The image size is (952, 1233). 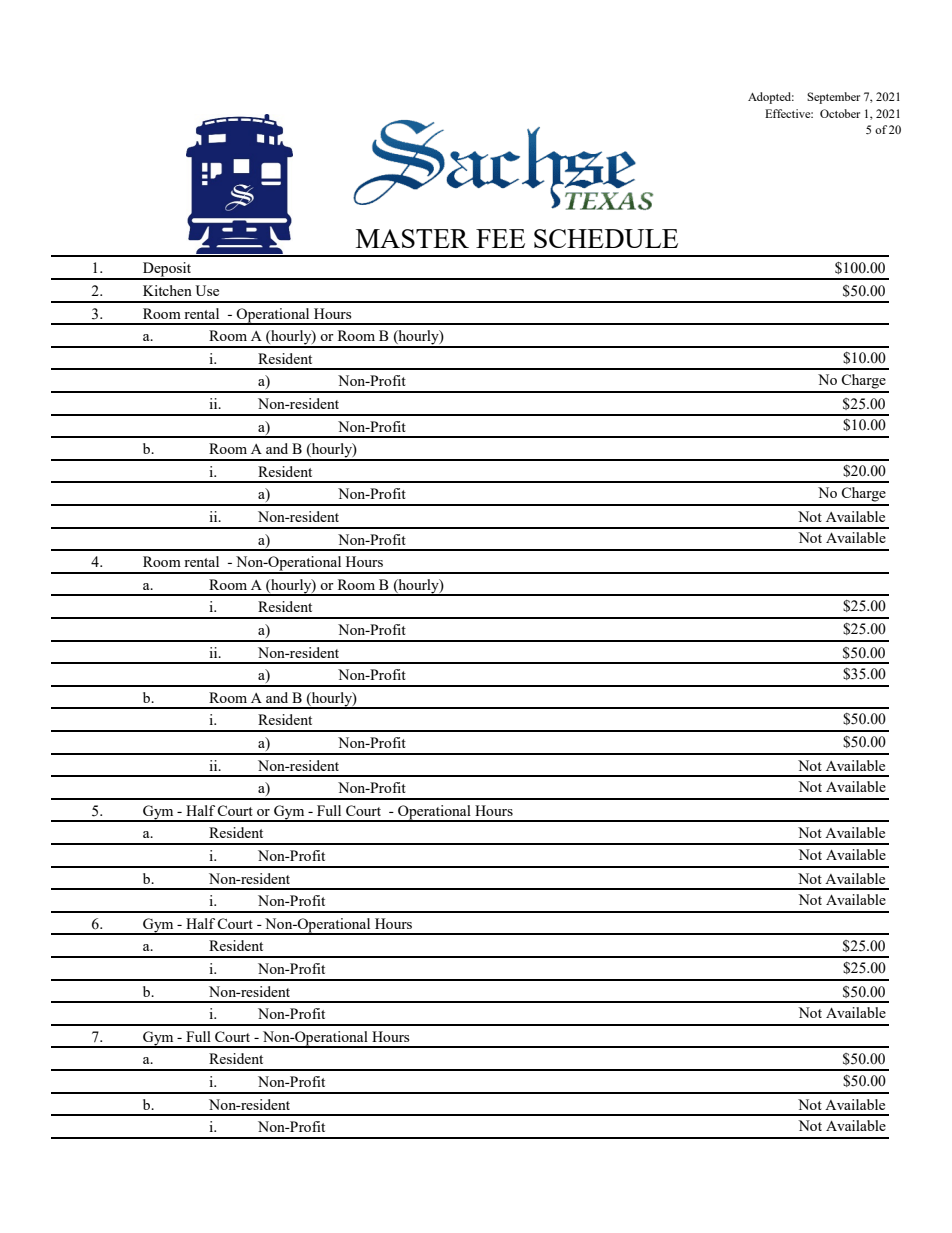 I want to click on September, so click(x=833, y=98).
